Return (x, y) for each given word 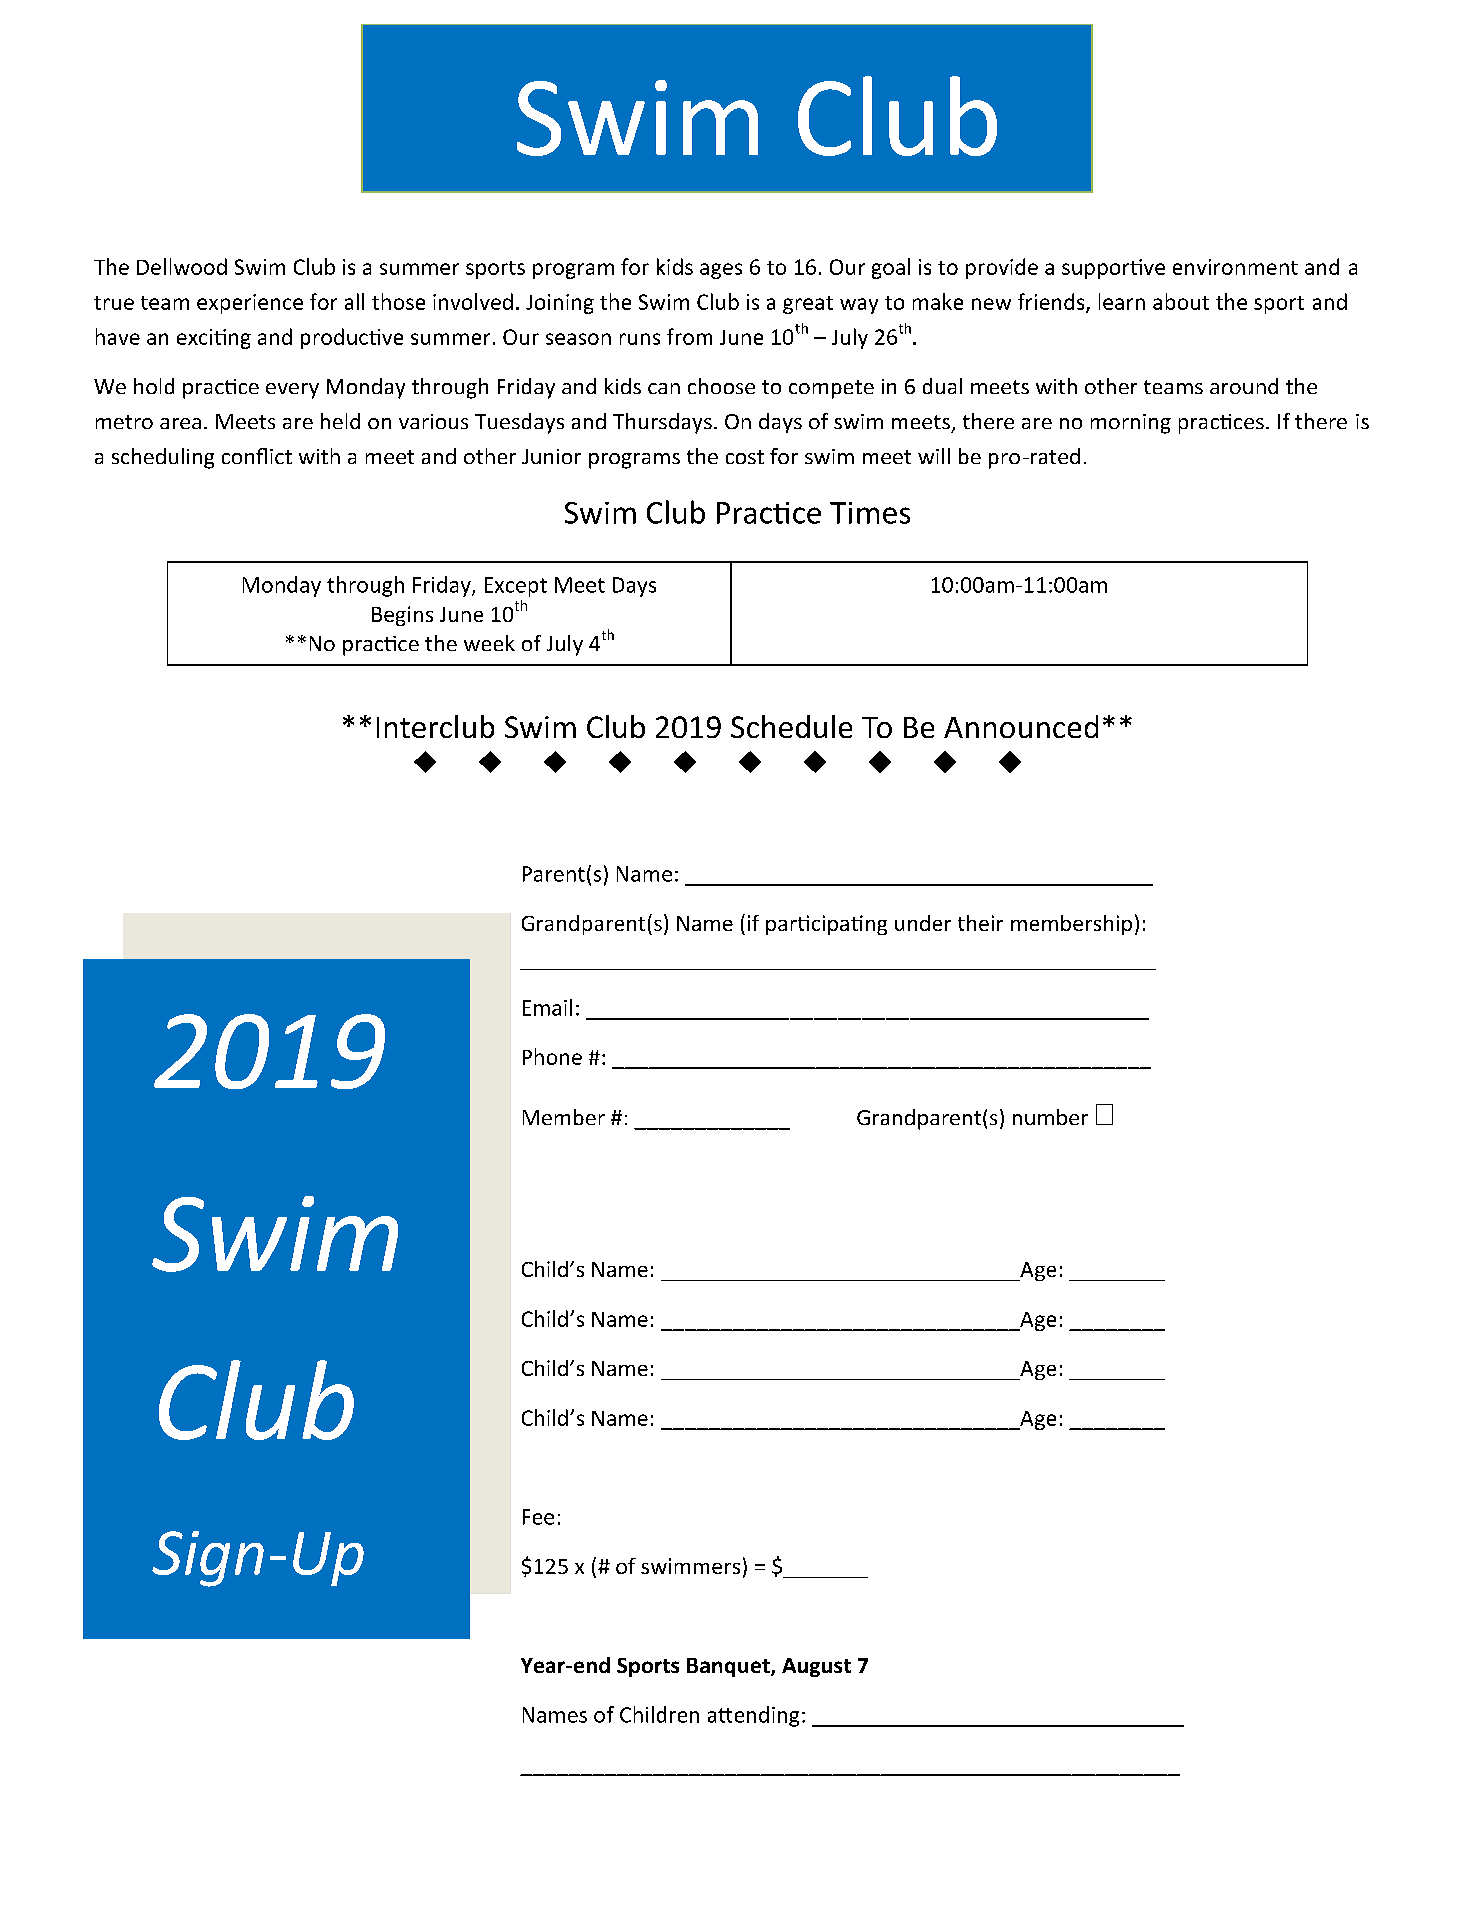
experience (250, 304)
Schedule (791, 726)
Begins (402, 616)
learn (1122, 301)
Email (547, 1007)
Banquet (729, 1667)
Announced (1021, 726)
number (1050, 1117)
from (689, 336)
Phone (552, 1056)
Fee (538, 1517)
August (816, 1667)
